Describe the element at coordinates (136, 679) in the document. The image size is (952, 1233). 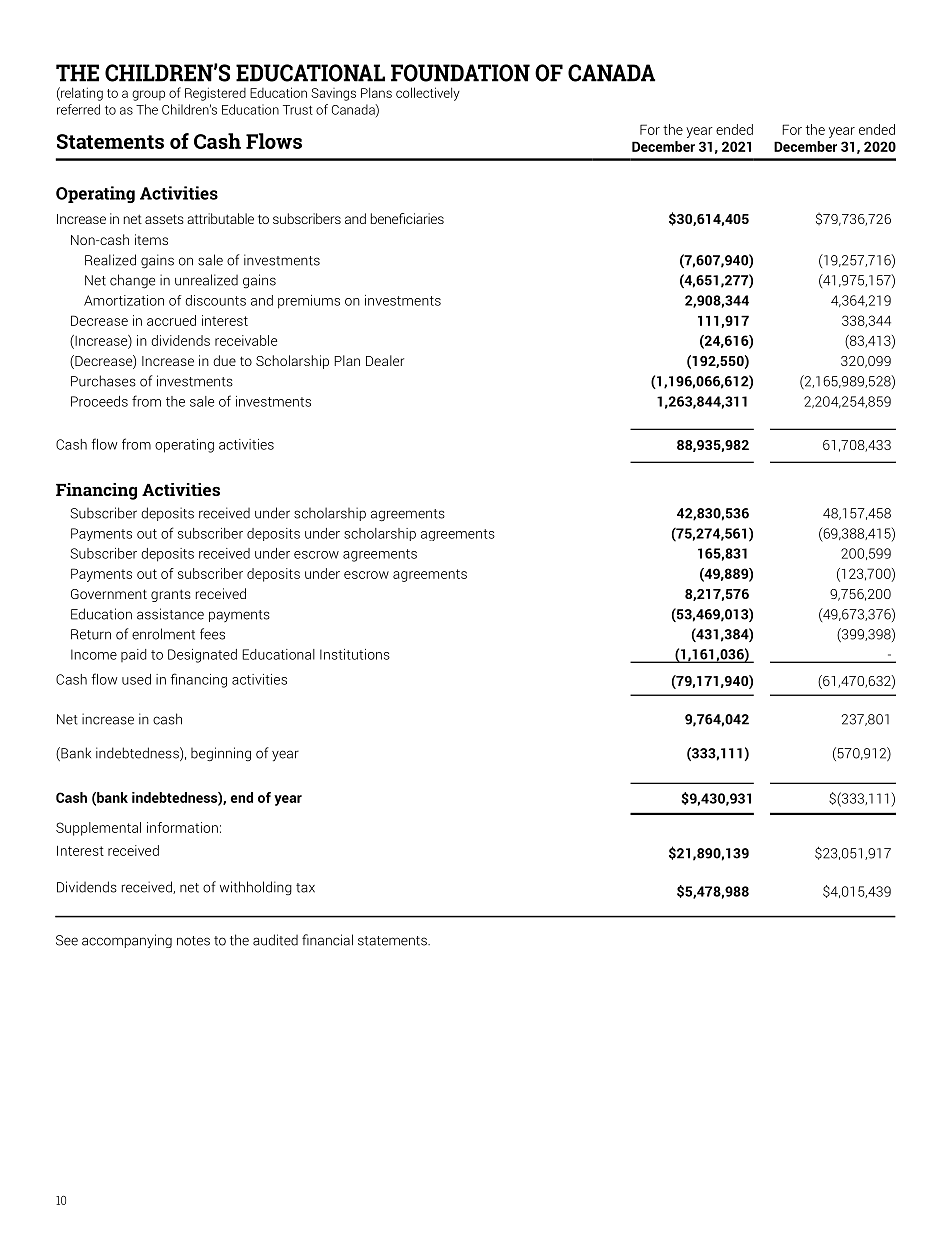
I see `used` at that location.
